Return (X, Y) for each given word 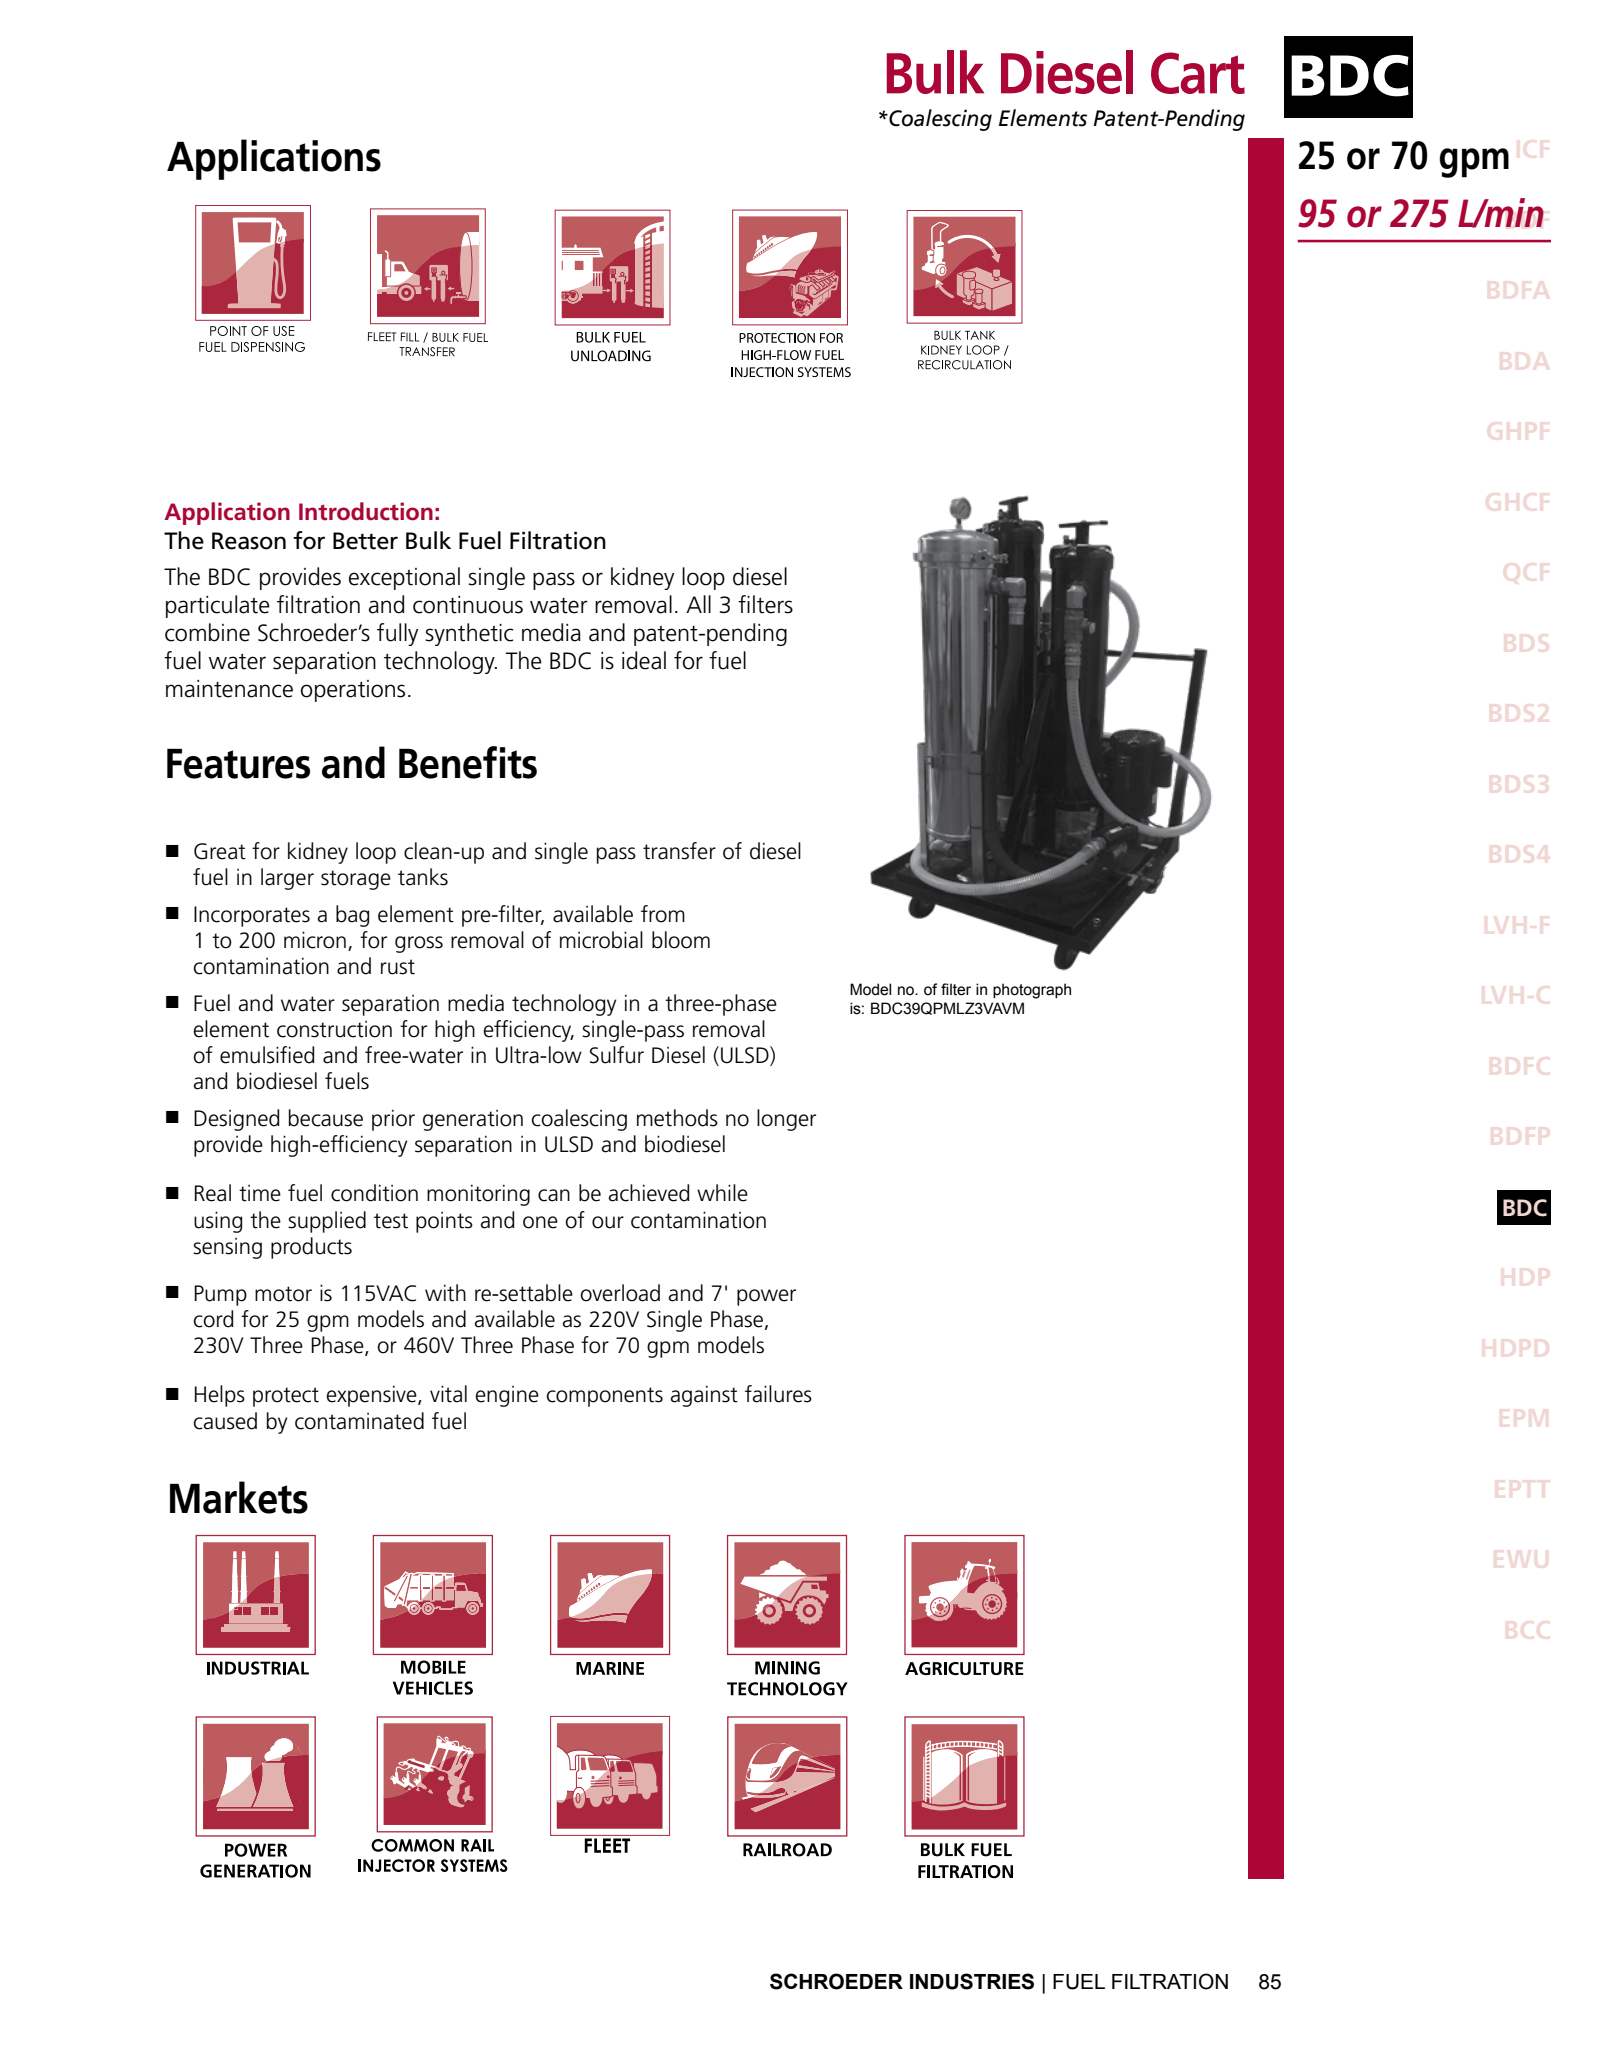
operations (353, 691)
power (766, 1297)
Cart (1198, 73)
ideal (644, 660)
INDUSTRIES (972, 1981)
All (698, 604)
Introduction (366, 511)
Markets (239, 1497)
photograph (1032, 991)
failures (778, 1394)
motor (283, 1294)
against (704, 1396)
